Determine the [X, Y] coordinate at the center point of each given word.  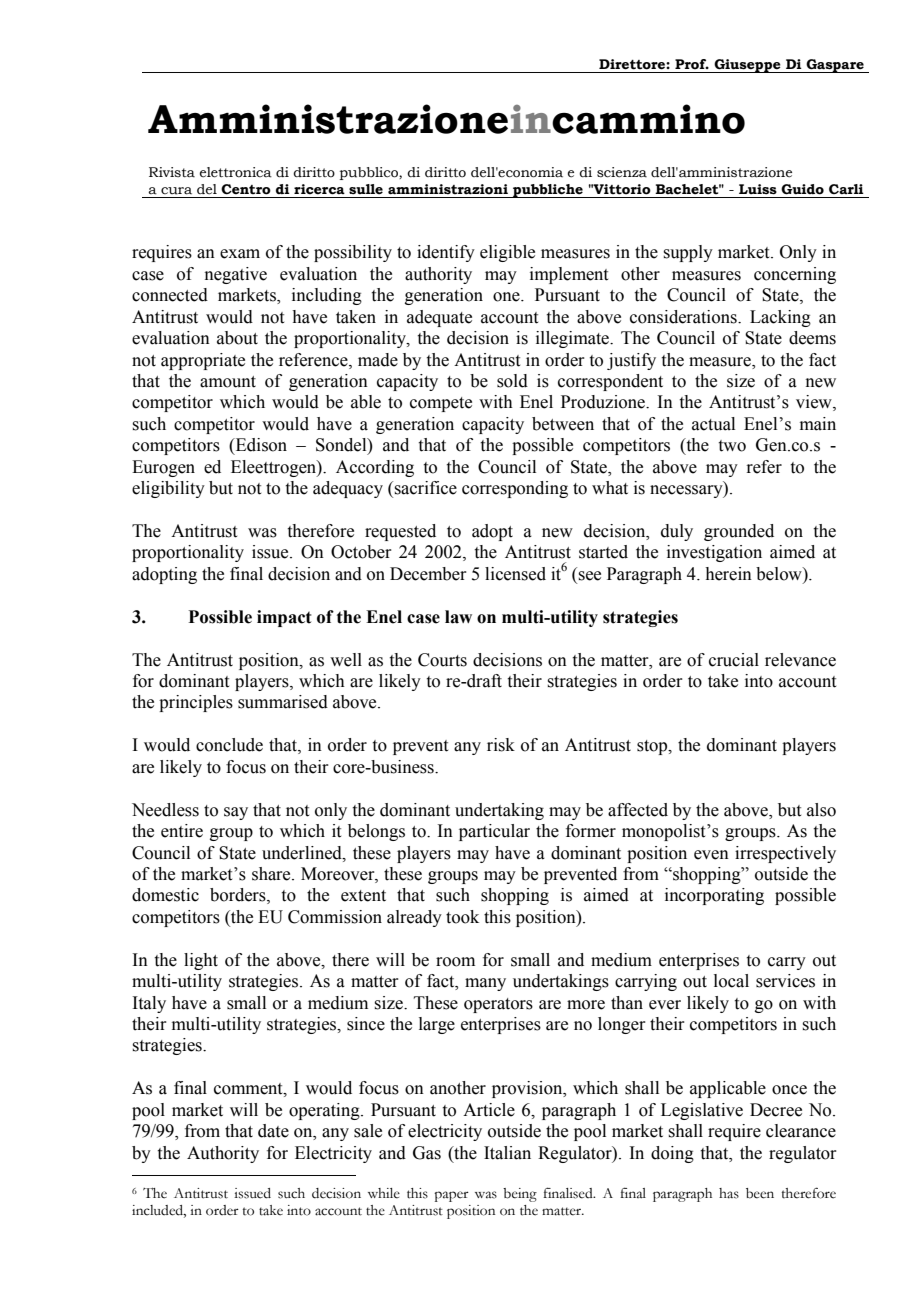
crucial [734, 660]
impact [284, 618]
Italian [507, 1153]
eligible [507, 253]
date [273, 1131]
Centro [246, 189]
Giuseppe [747, 66]
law [458, 617]
